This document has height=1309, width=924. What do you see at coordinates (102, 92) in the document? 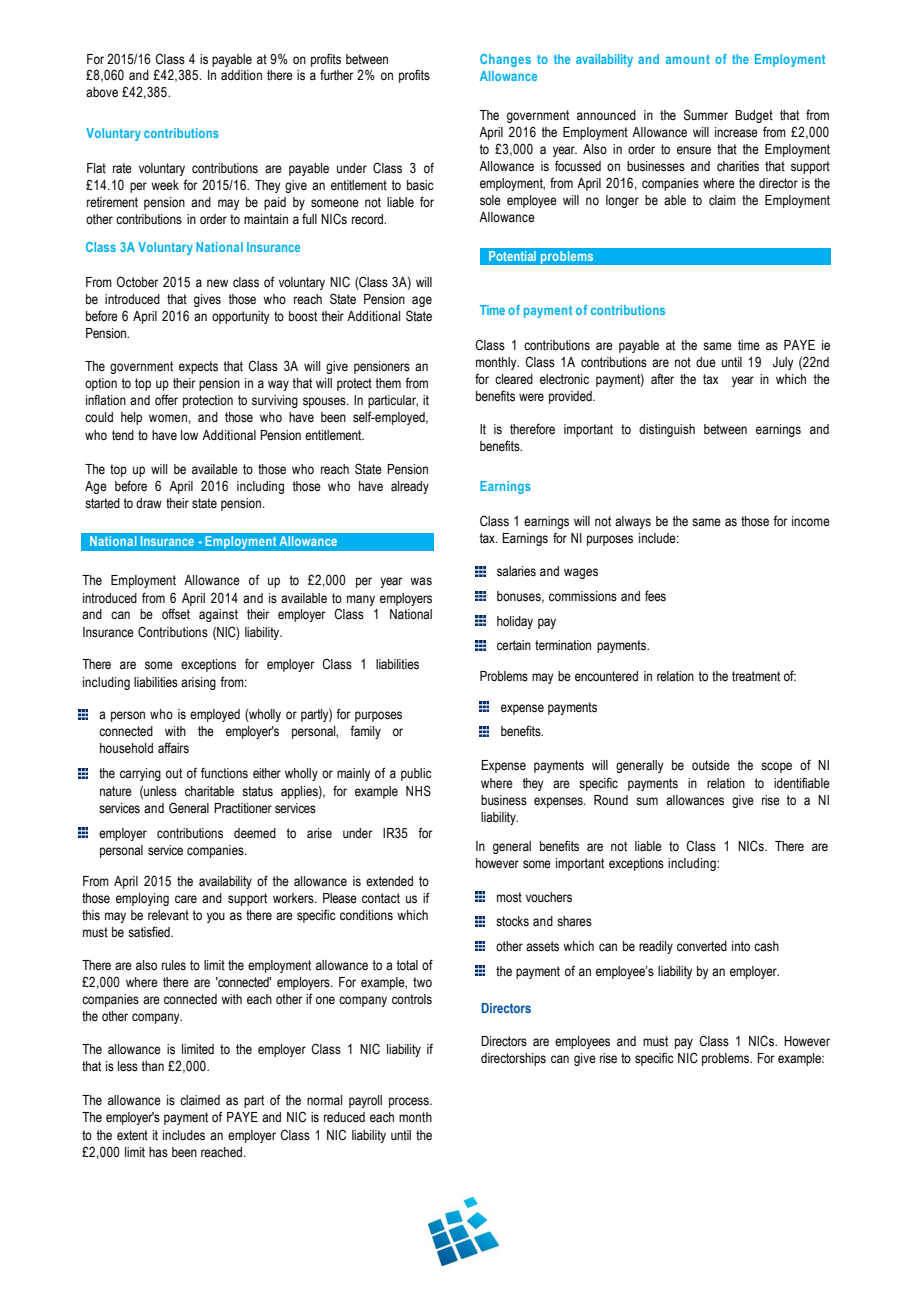
I see `above` at bounding box center [102, 92].
